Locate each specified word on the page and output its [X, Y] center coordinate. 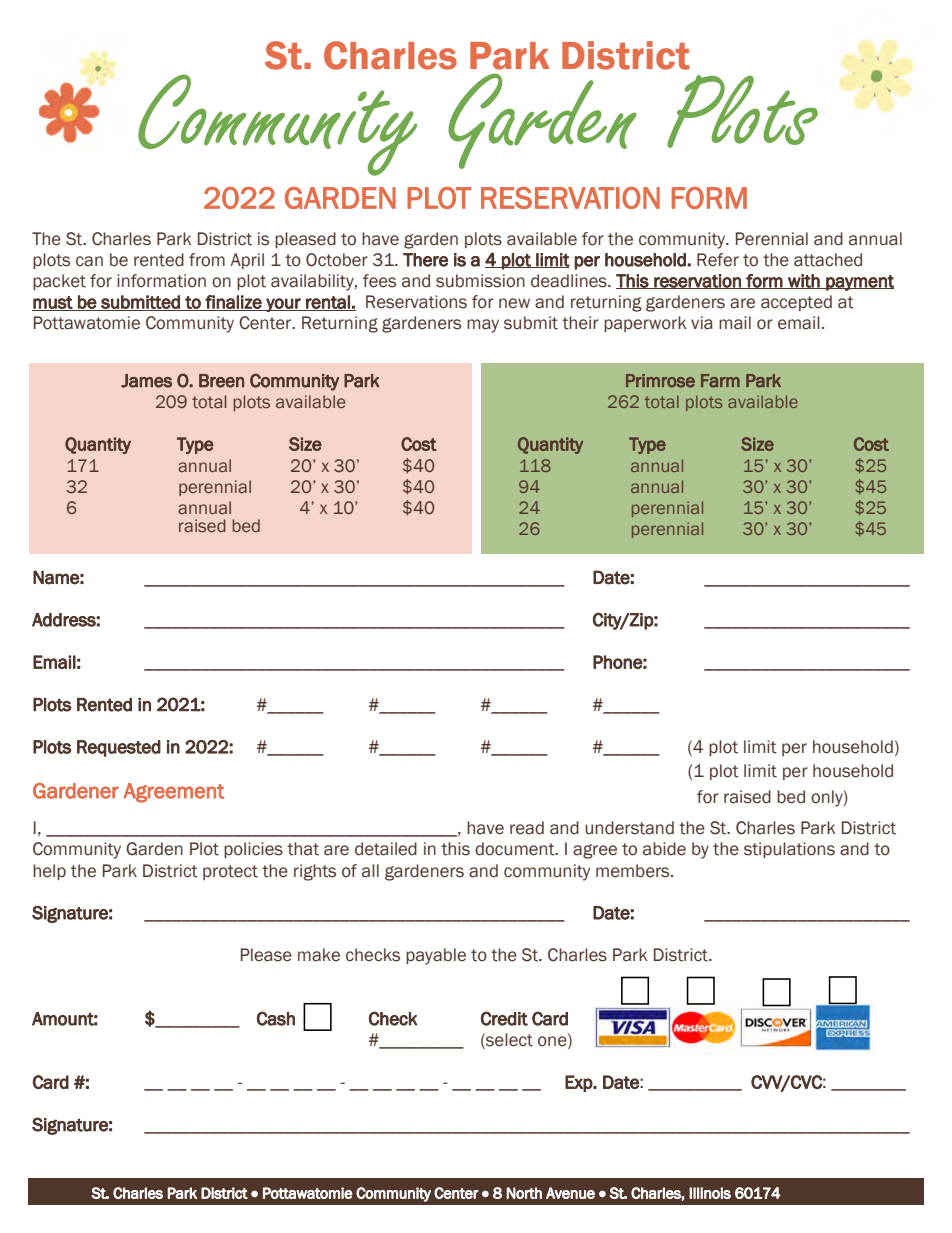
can [89, 261]
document [516, 849]
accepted [796, 303]
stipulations [789, 850]
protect [230, 872]
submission [480, 281]
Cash [276, 1018]
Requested [119, 748]
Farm [720, 381]
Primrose [660, 381]
